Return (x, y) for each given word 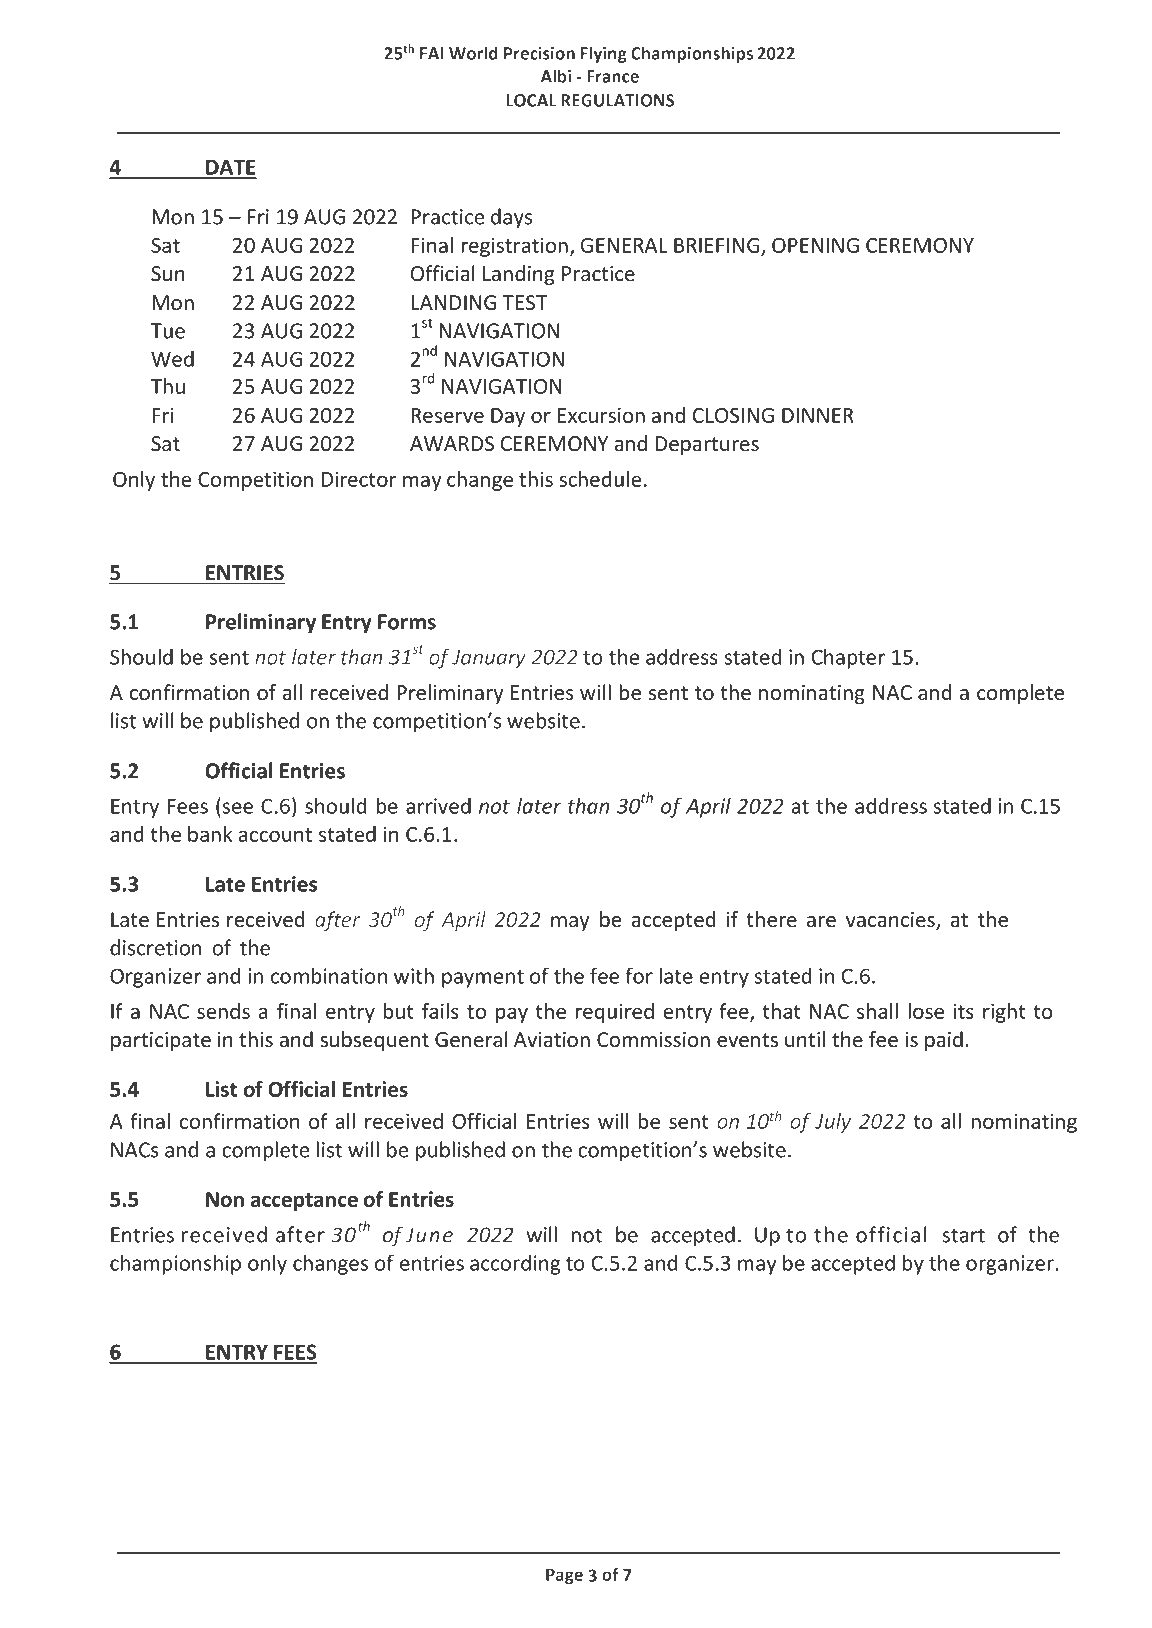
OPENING (815, 245)
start (963, 1235)
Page (564, 1576)
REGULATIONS (617, 100)
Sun (168, 274)
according (515, 1264)
